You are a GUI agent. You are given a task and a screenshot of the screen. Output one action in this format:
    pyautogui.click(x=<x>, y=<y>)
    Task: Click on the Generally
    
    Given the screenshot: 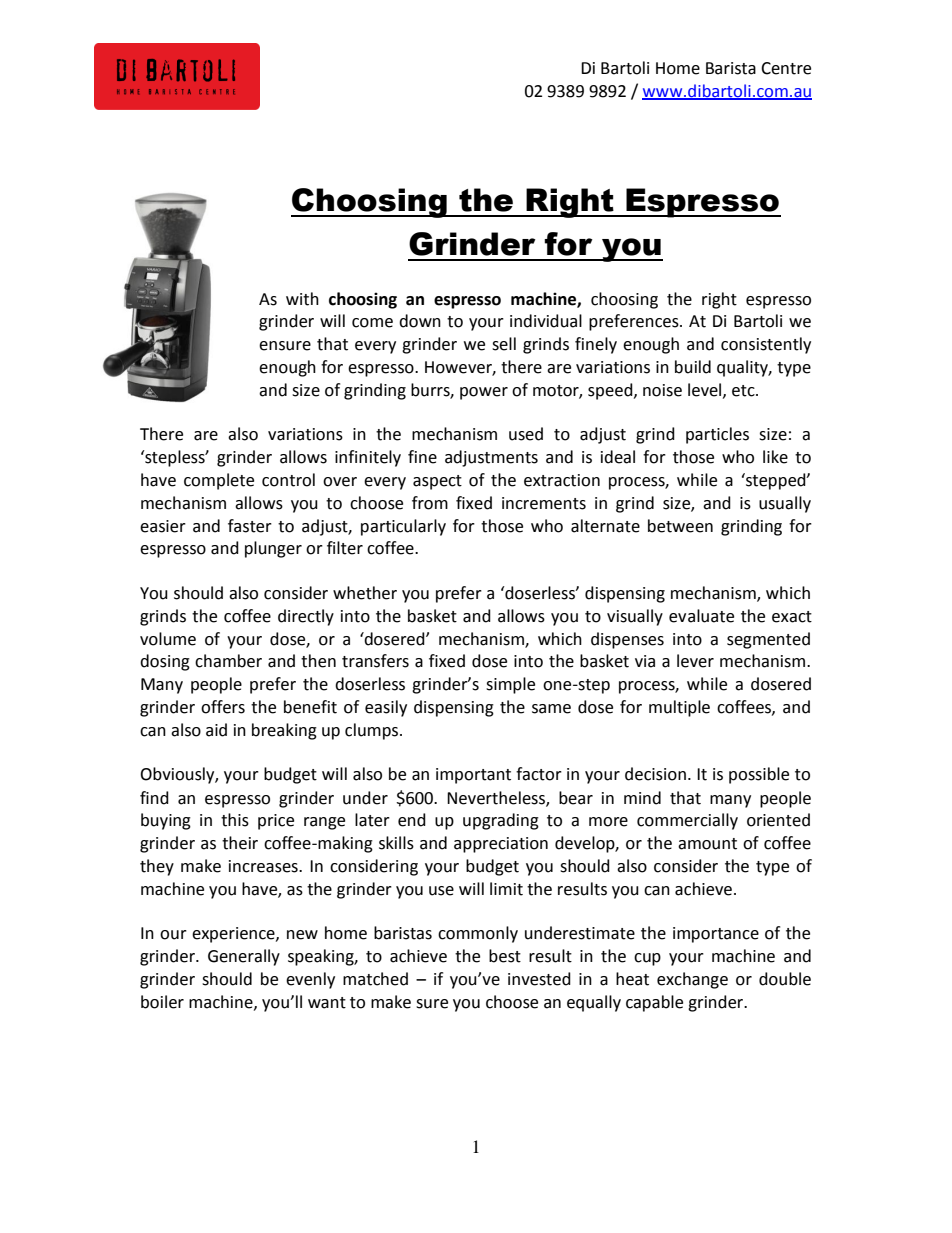 What is the action you would take?
    pyautogui.click(x=244, y=957)
